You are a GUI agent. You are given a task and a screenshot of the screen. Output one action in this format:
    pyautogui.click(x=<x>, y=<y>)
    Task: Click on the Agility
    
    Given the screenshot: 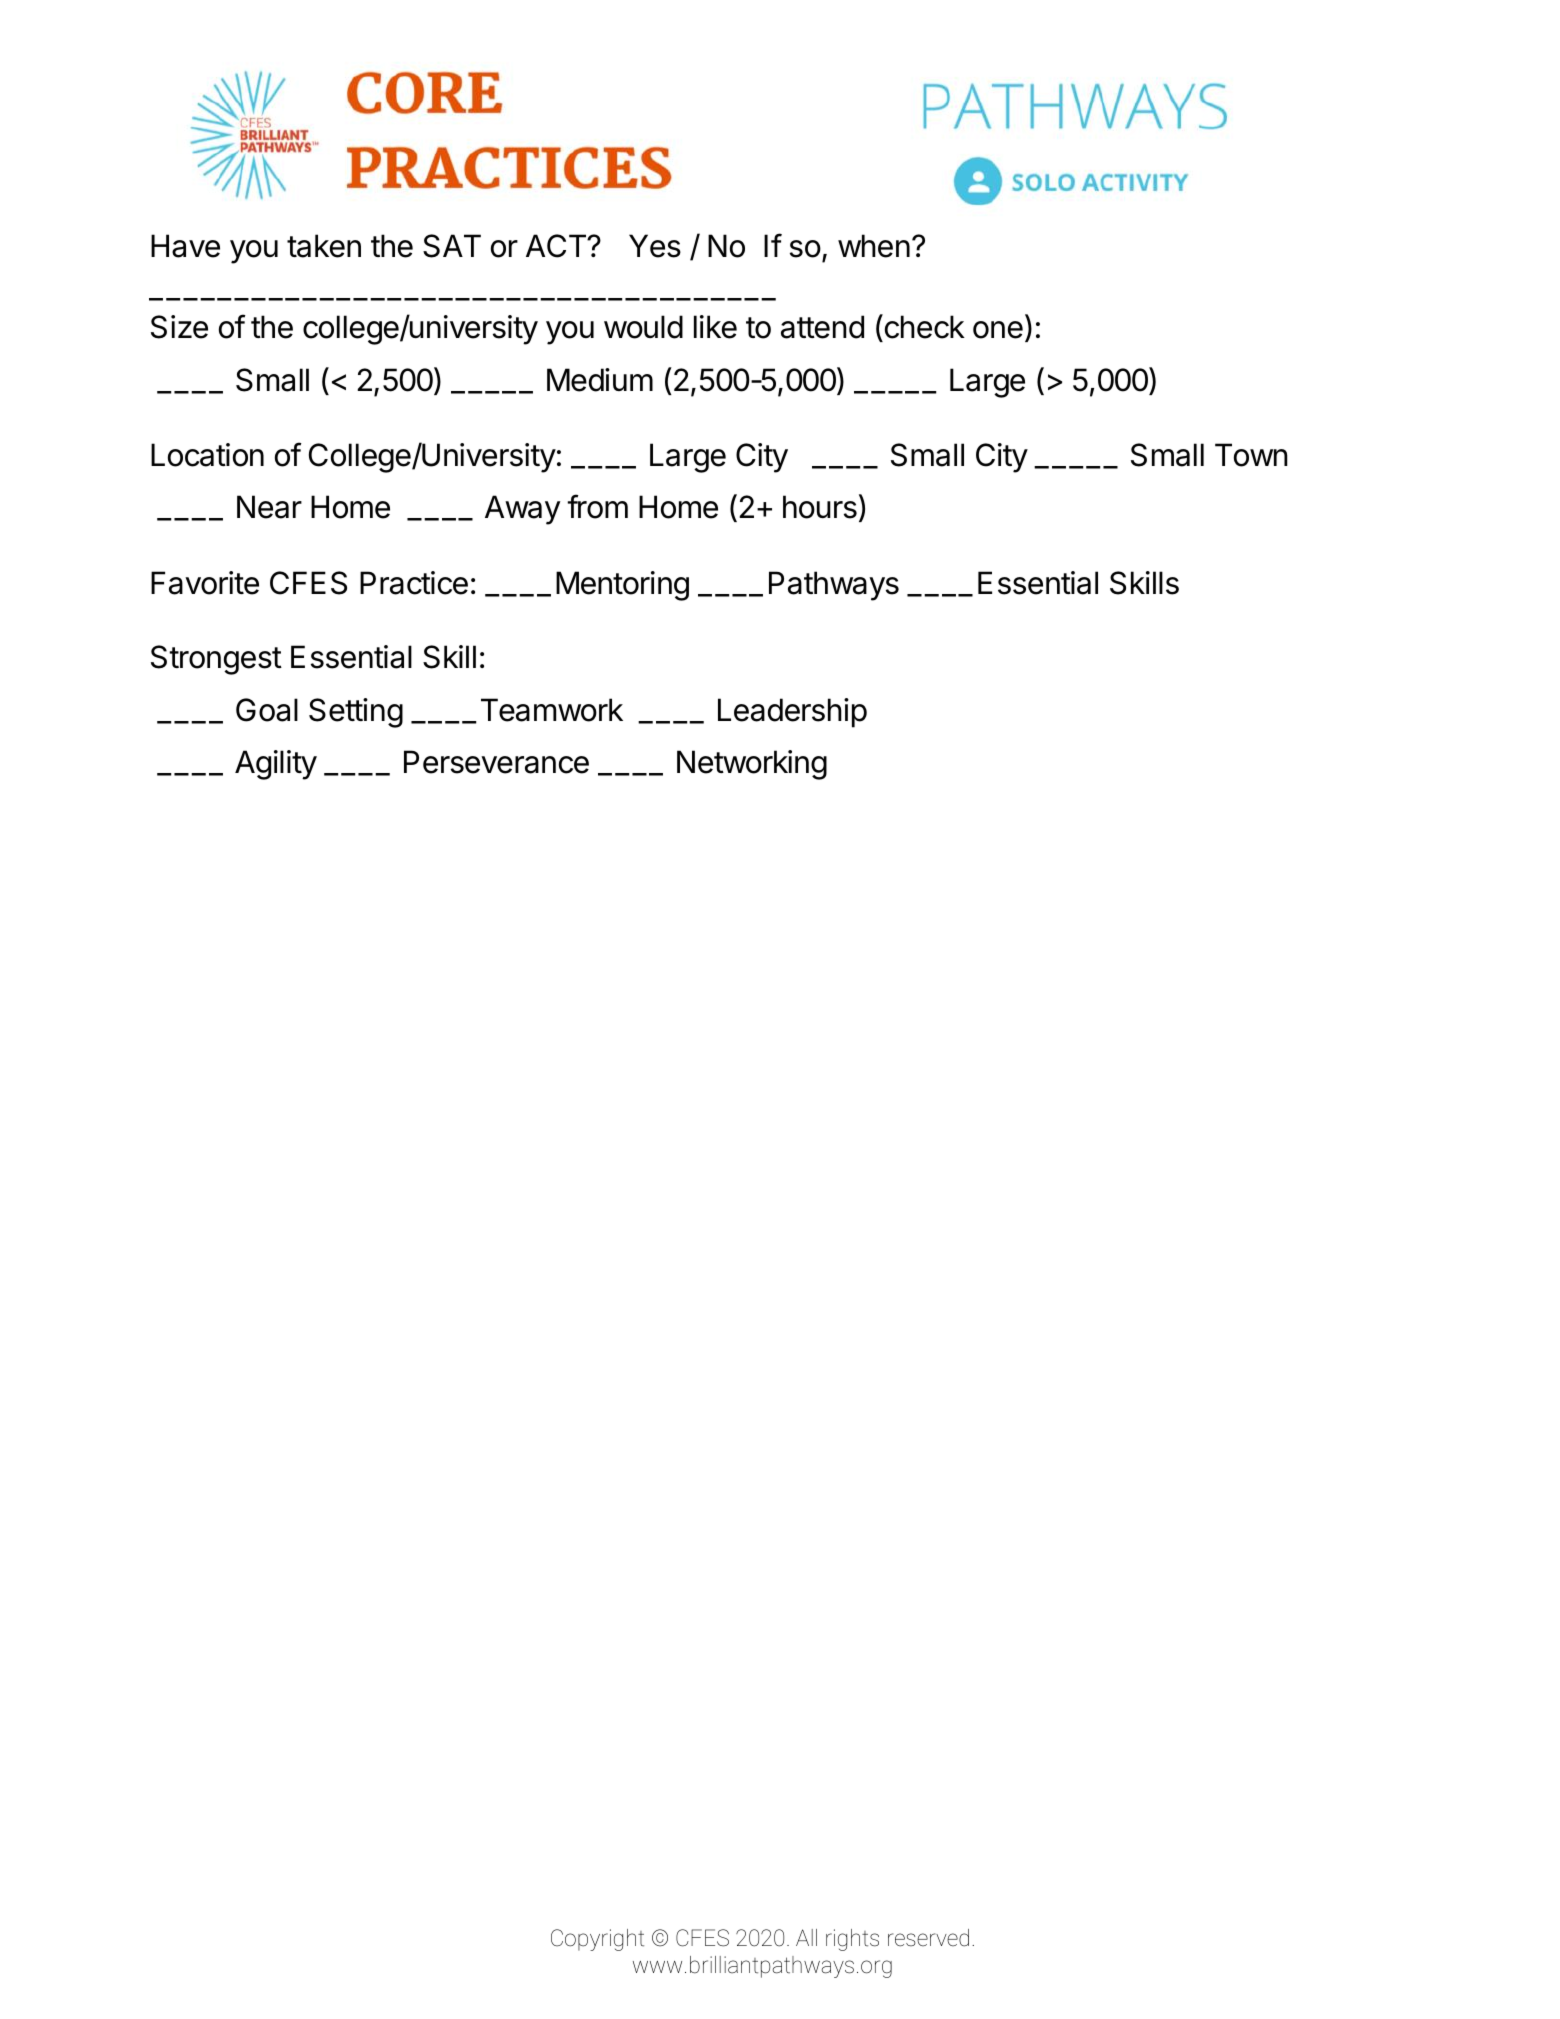 What is the action you would take?
    pyautogui.click(x=276, y=765)
